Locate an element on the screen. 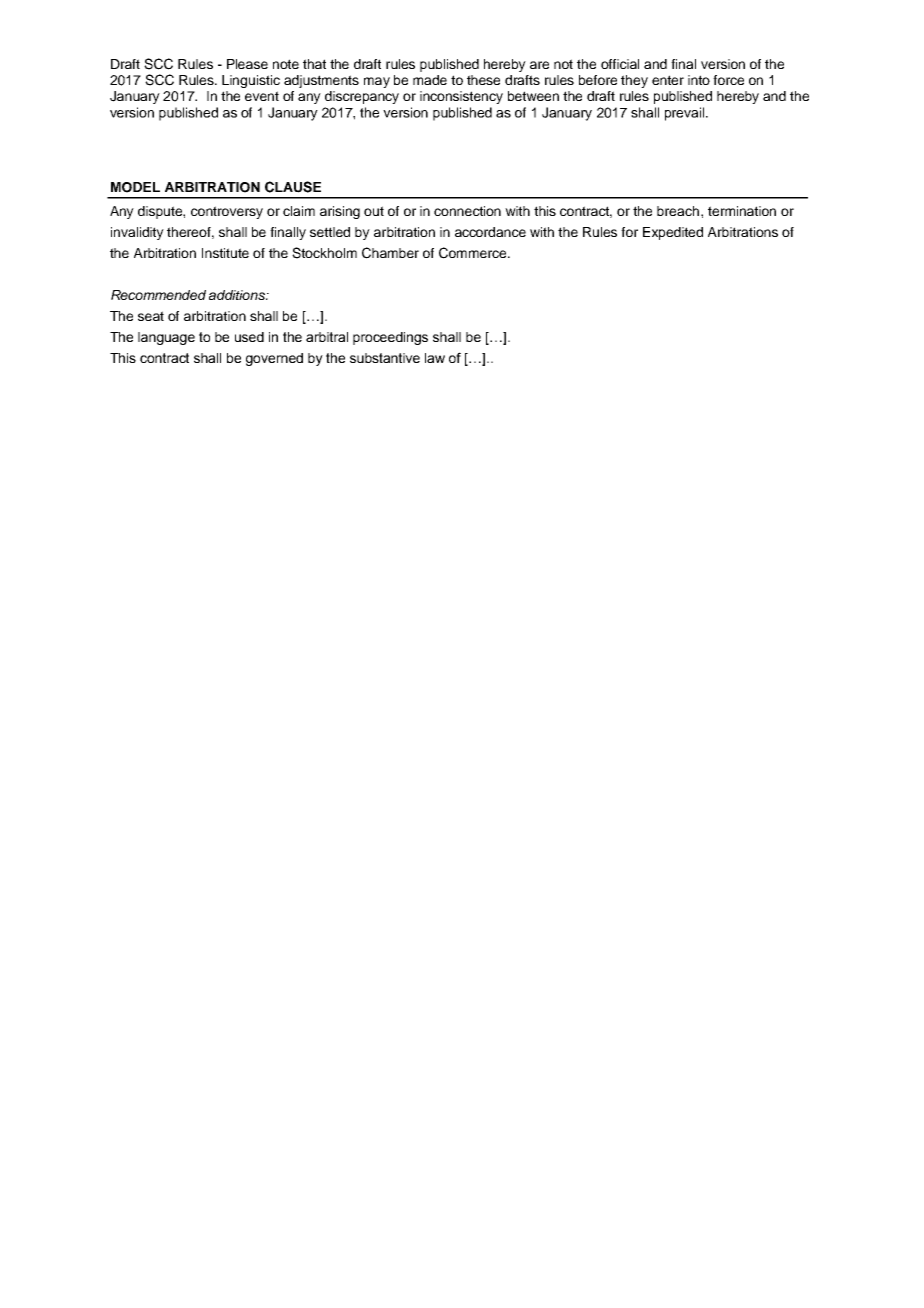 This screenshot has width=924, height=1308. event is located at coordinates (262, 96).
